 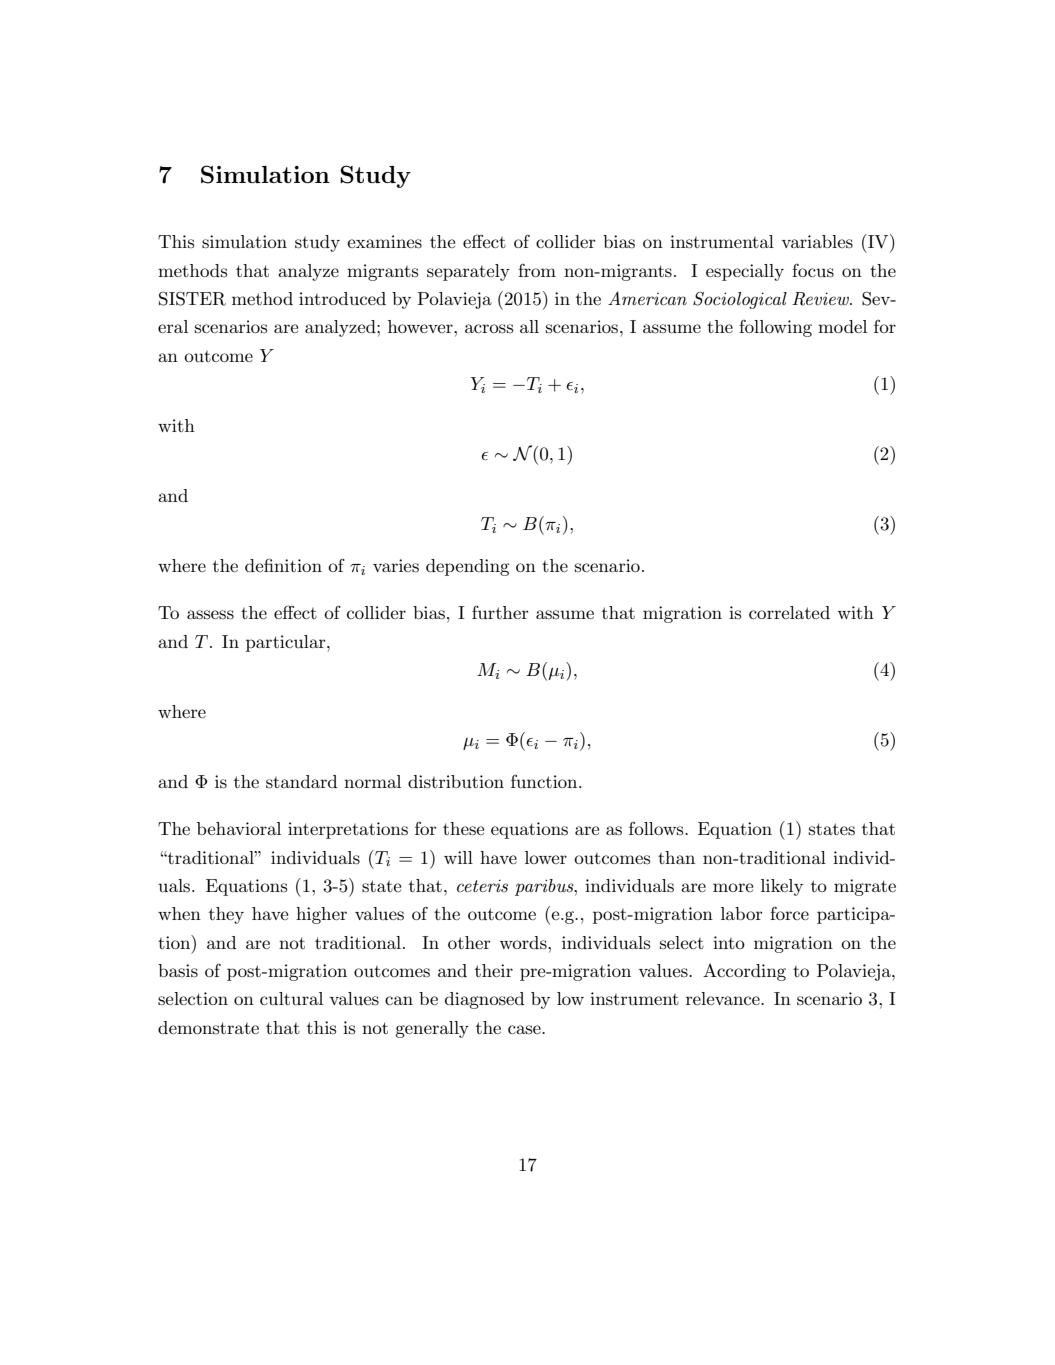 I want to click on focus, so click(x=813, y=271).
